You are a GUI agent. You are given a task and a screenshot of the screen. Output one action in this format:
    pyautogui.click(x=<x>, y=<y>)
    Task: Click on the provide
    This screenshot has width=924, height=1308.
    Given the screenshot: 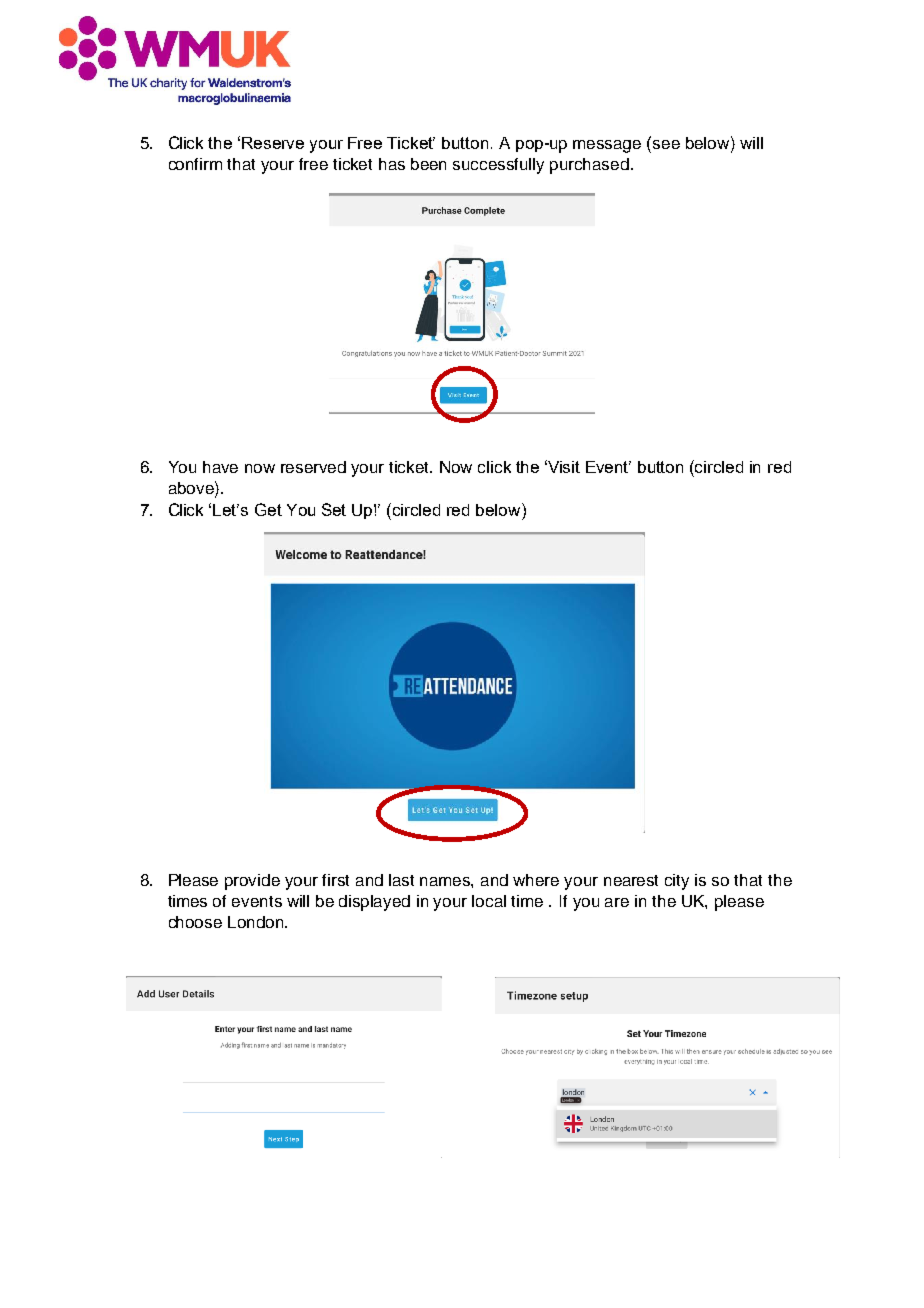 What is the action you would take?
    pyautogui.click(x=252, y=882)
